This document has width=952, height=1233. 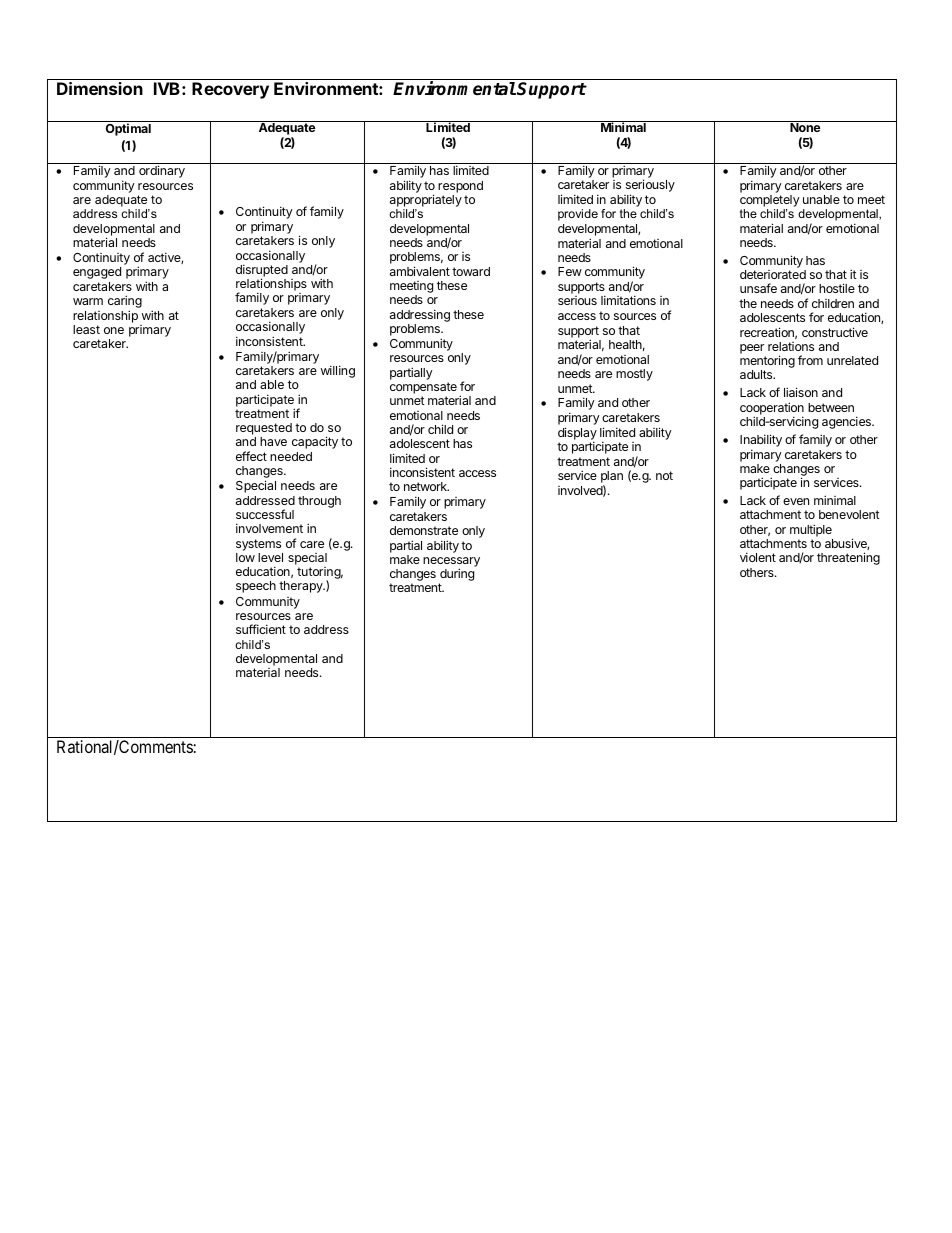 What do you see at coordinates (460, 187) in the document?
I see `respond` at bounding box center [460, 187].
